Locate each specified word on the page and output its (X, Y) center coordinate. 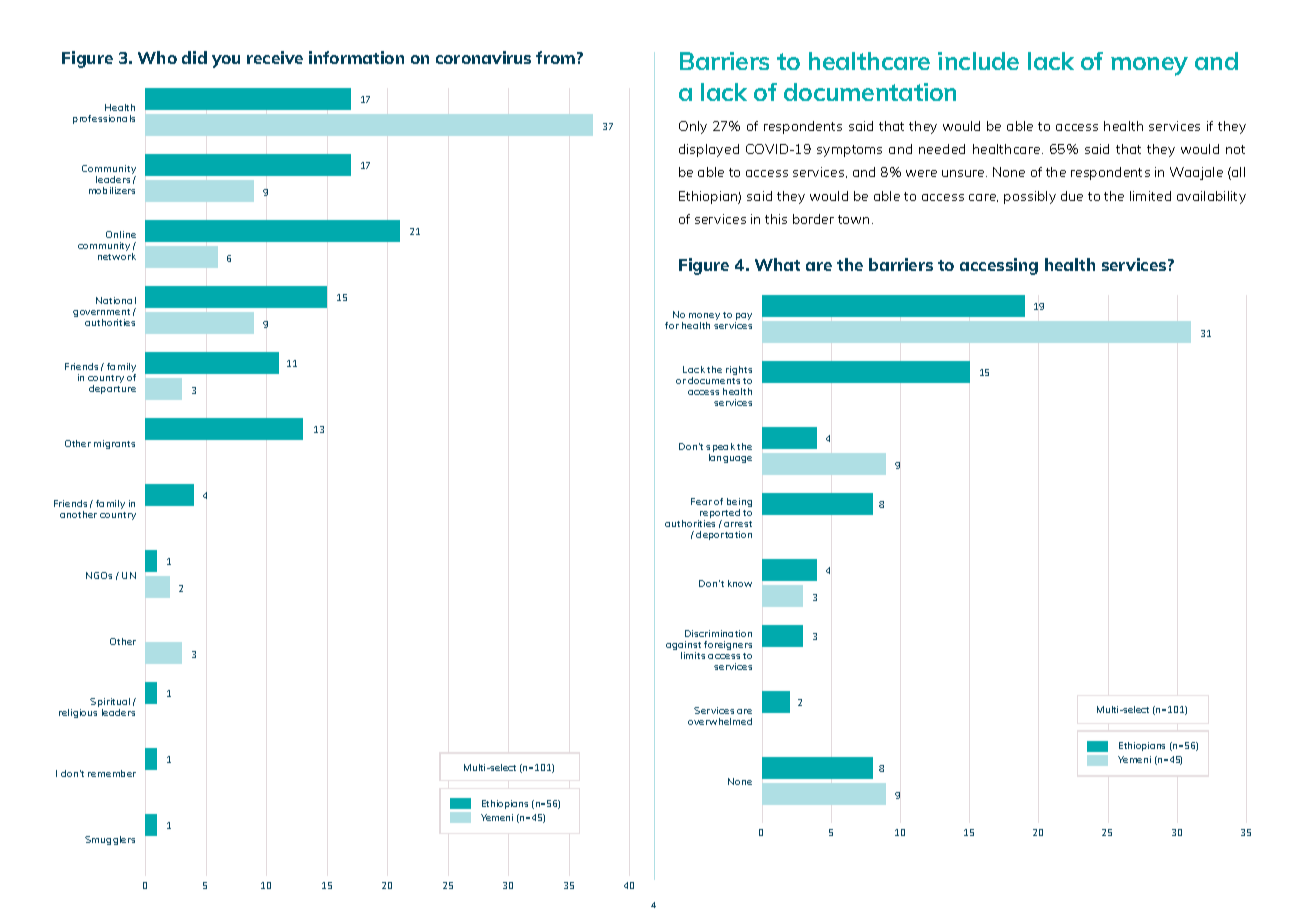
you (226, 61)
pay (743, 318)
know (740, 583)
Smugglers (110, 840)
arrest (738, 524)
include (978, 61)
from (557, 57)
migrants (114, 444)
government (101, 314)
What (777, 264)
